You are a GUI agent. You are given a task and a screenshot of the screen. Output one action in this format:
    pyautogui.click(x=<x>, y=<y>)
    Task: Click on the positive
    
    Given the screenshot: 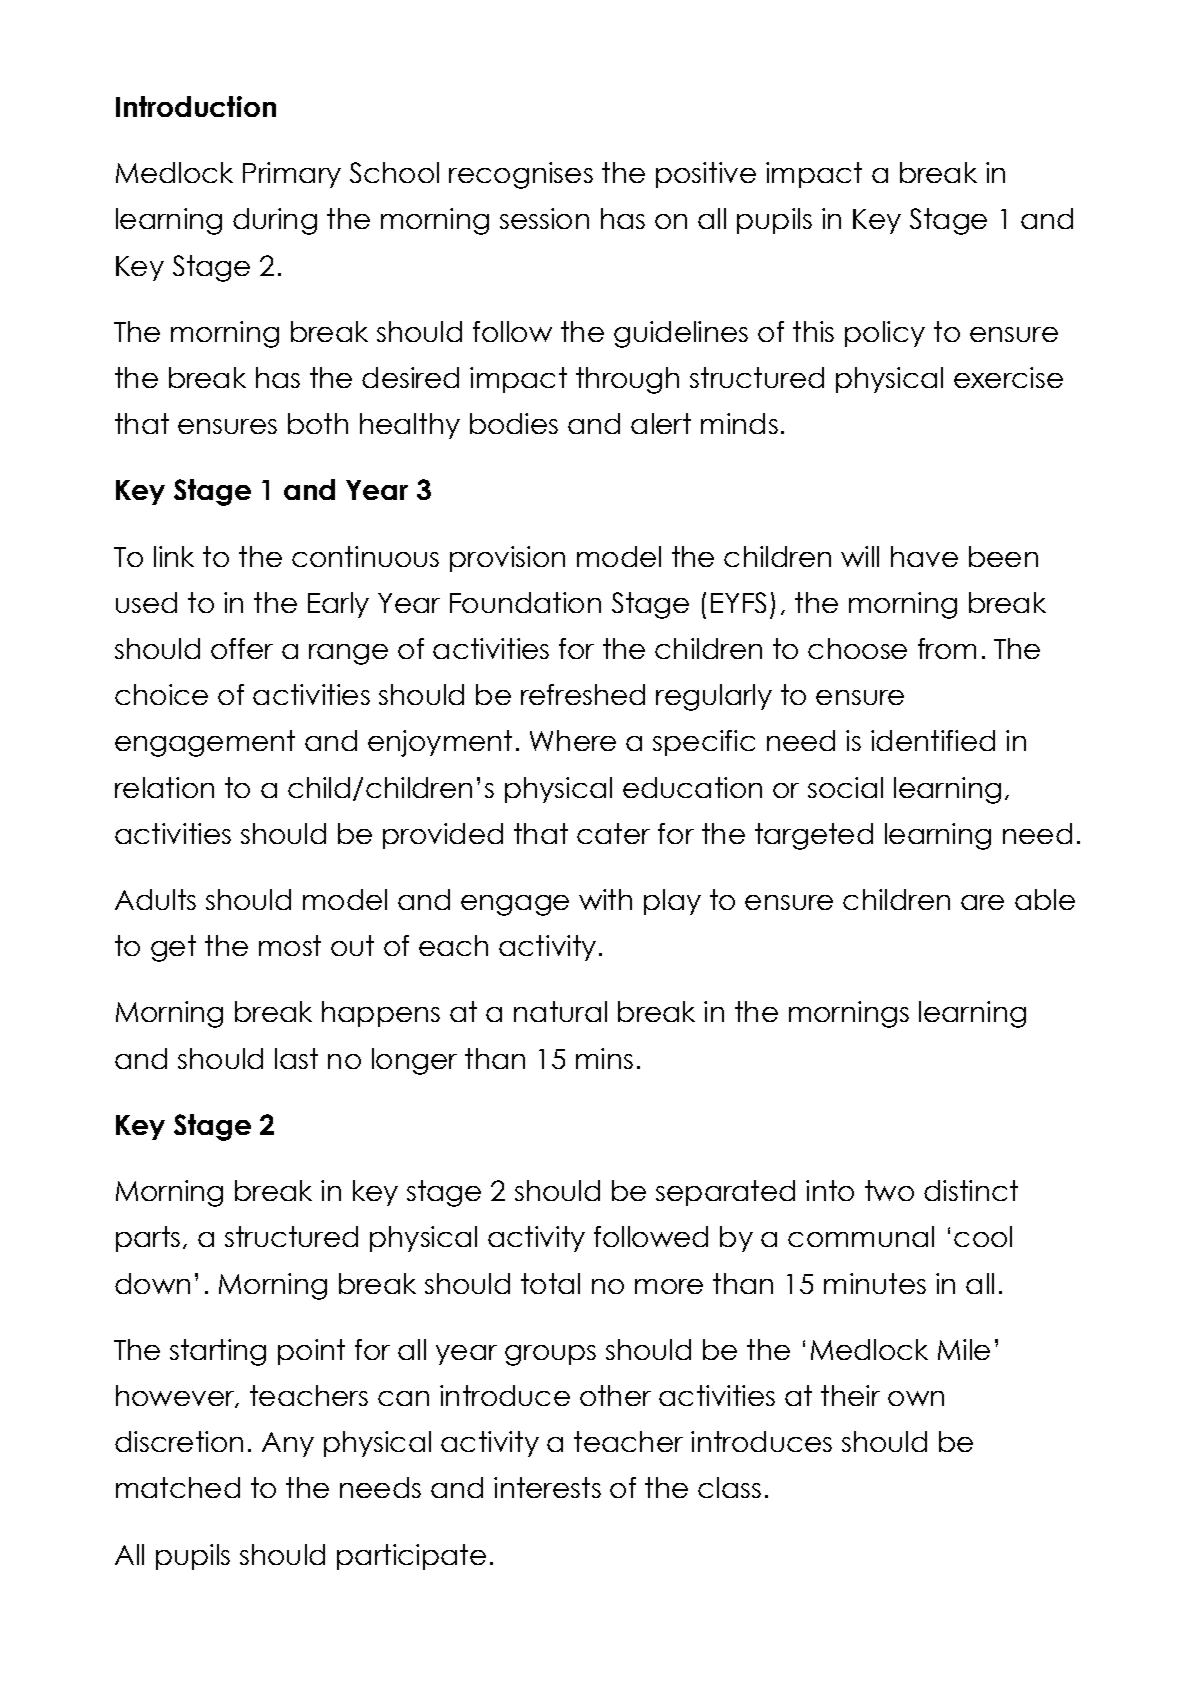 What is the action you would take?
    pyautogui.click(x=706, y=175)
